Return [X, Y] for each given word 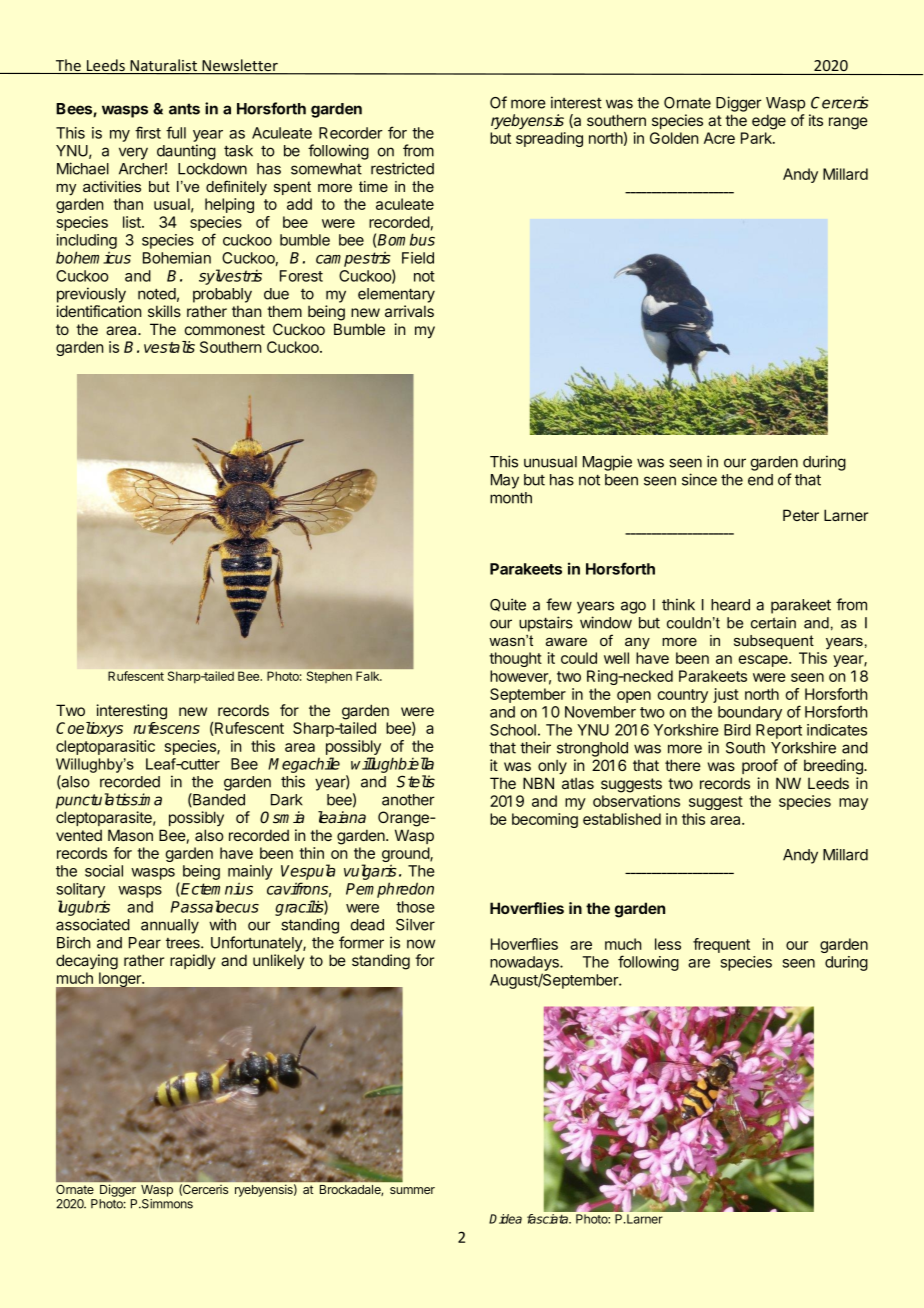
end [760, 480]
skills [164, 311]
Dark [287, 800]
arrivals [409, 311]
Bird [737, 730]
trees [184, 943]
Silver [415, 924]
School [513, 730]
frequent [721, 945]
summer [412, 1190]
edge [769, 122]
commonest [225, 329]
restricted [402, 168]
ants [184, 109]
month [511, 498]
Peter [801, 515]
